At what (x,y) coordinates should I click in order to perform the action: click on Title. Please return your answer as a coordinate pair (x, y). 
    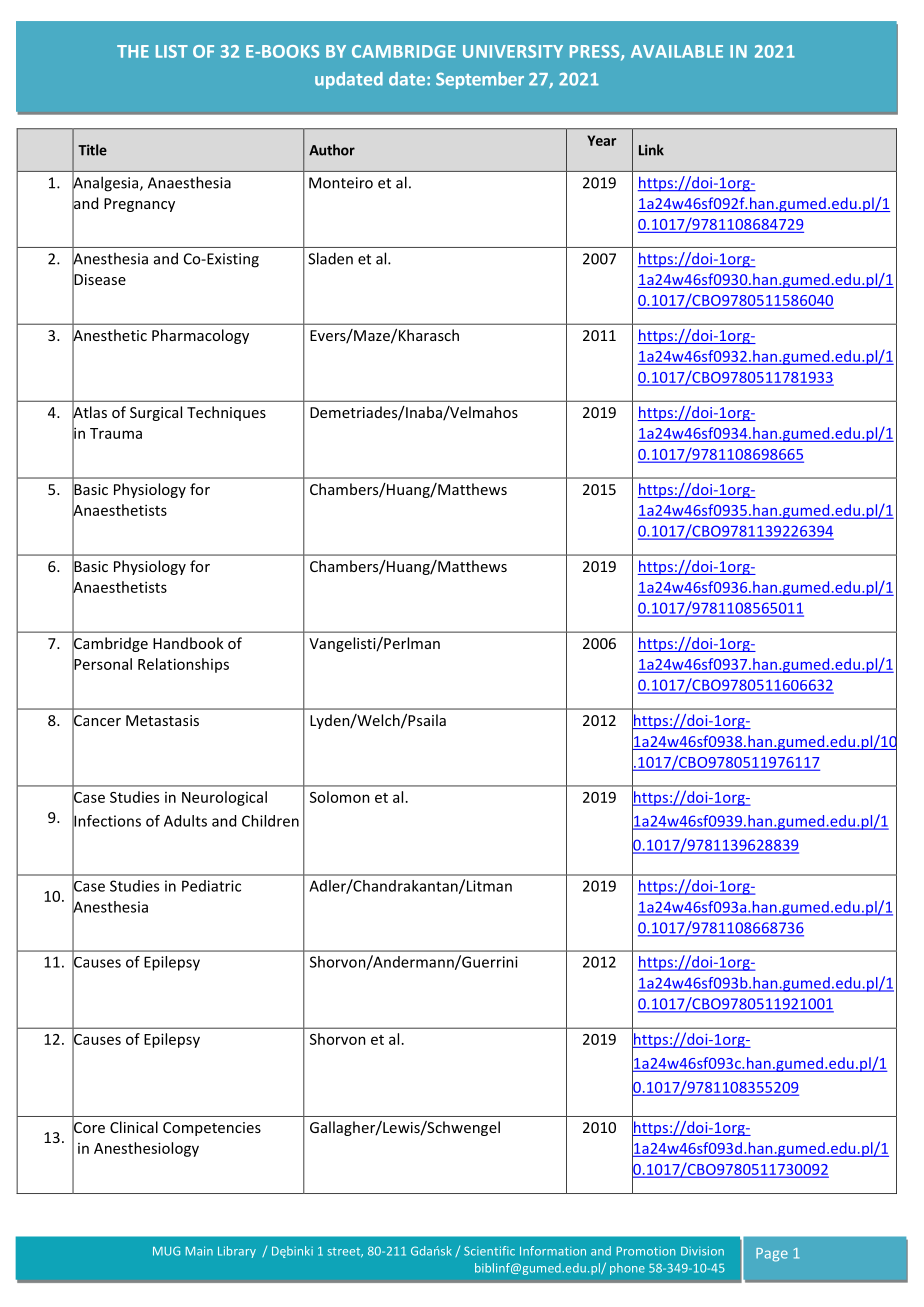
    Looking at the image, I should click on (92, 150).
